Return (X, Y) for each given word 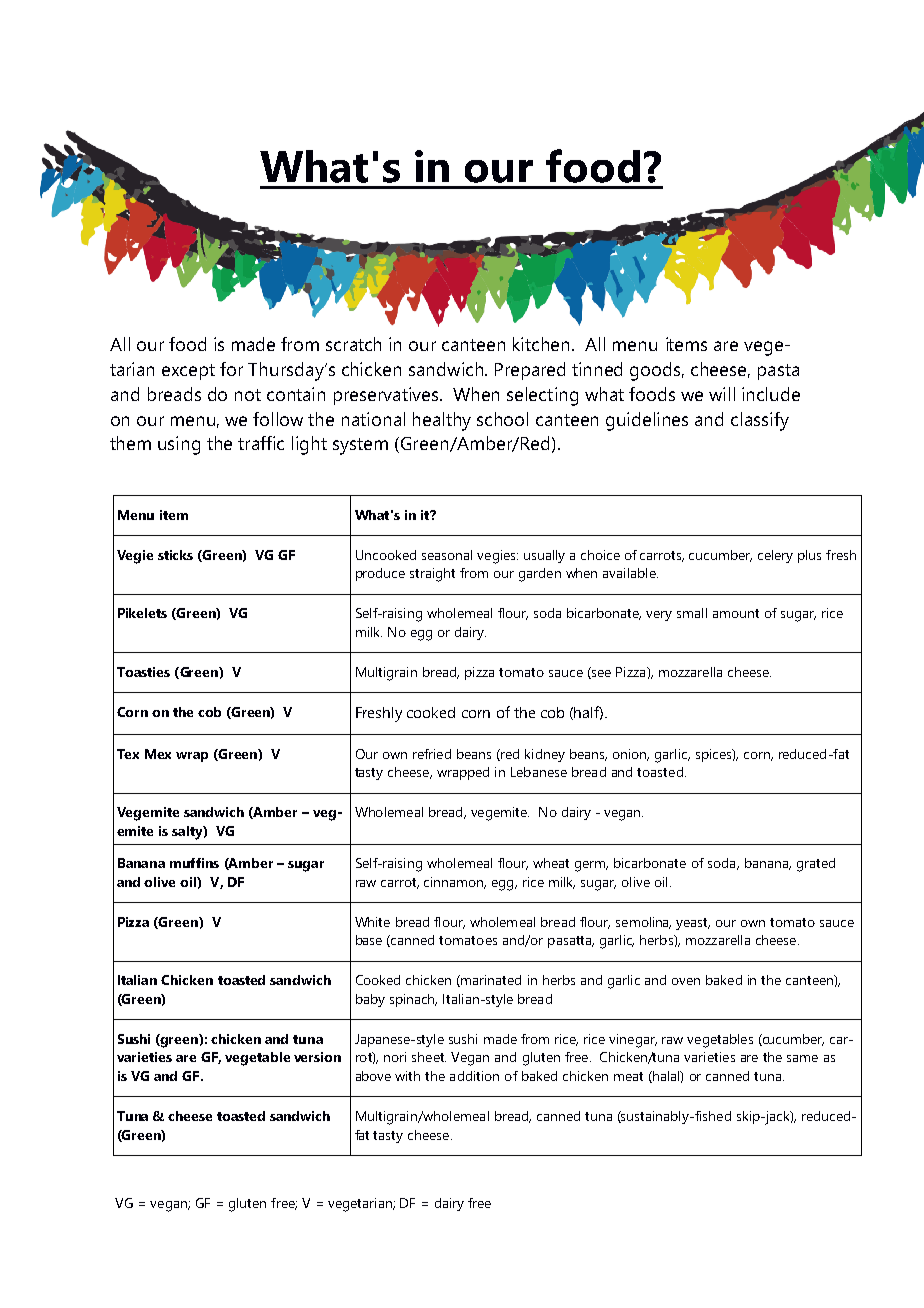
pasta (778, 372)
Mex (158, 754)
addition (474, 1076)
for (231, 369)
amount (736, 613)
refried (432, 754)
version (317, 1057)
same (802, 1058)
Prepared (530, 371)
